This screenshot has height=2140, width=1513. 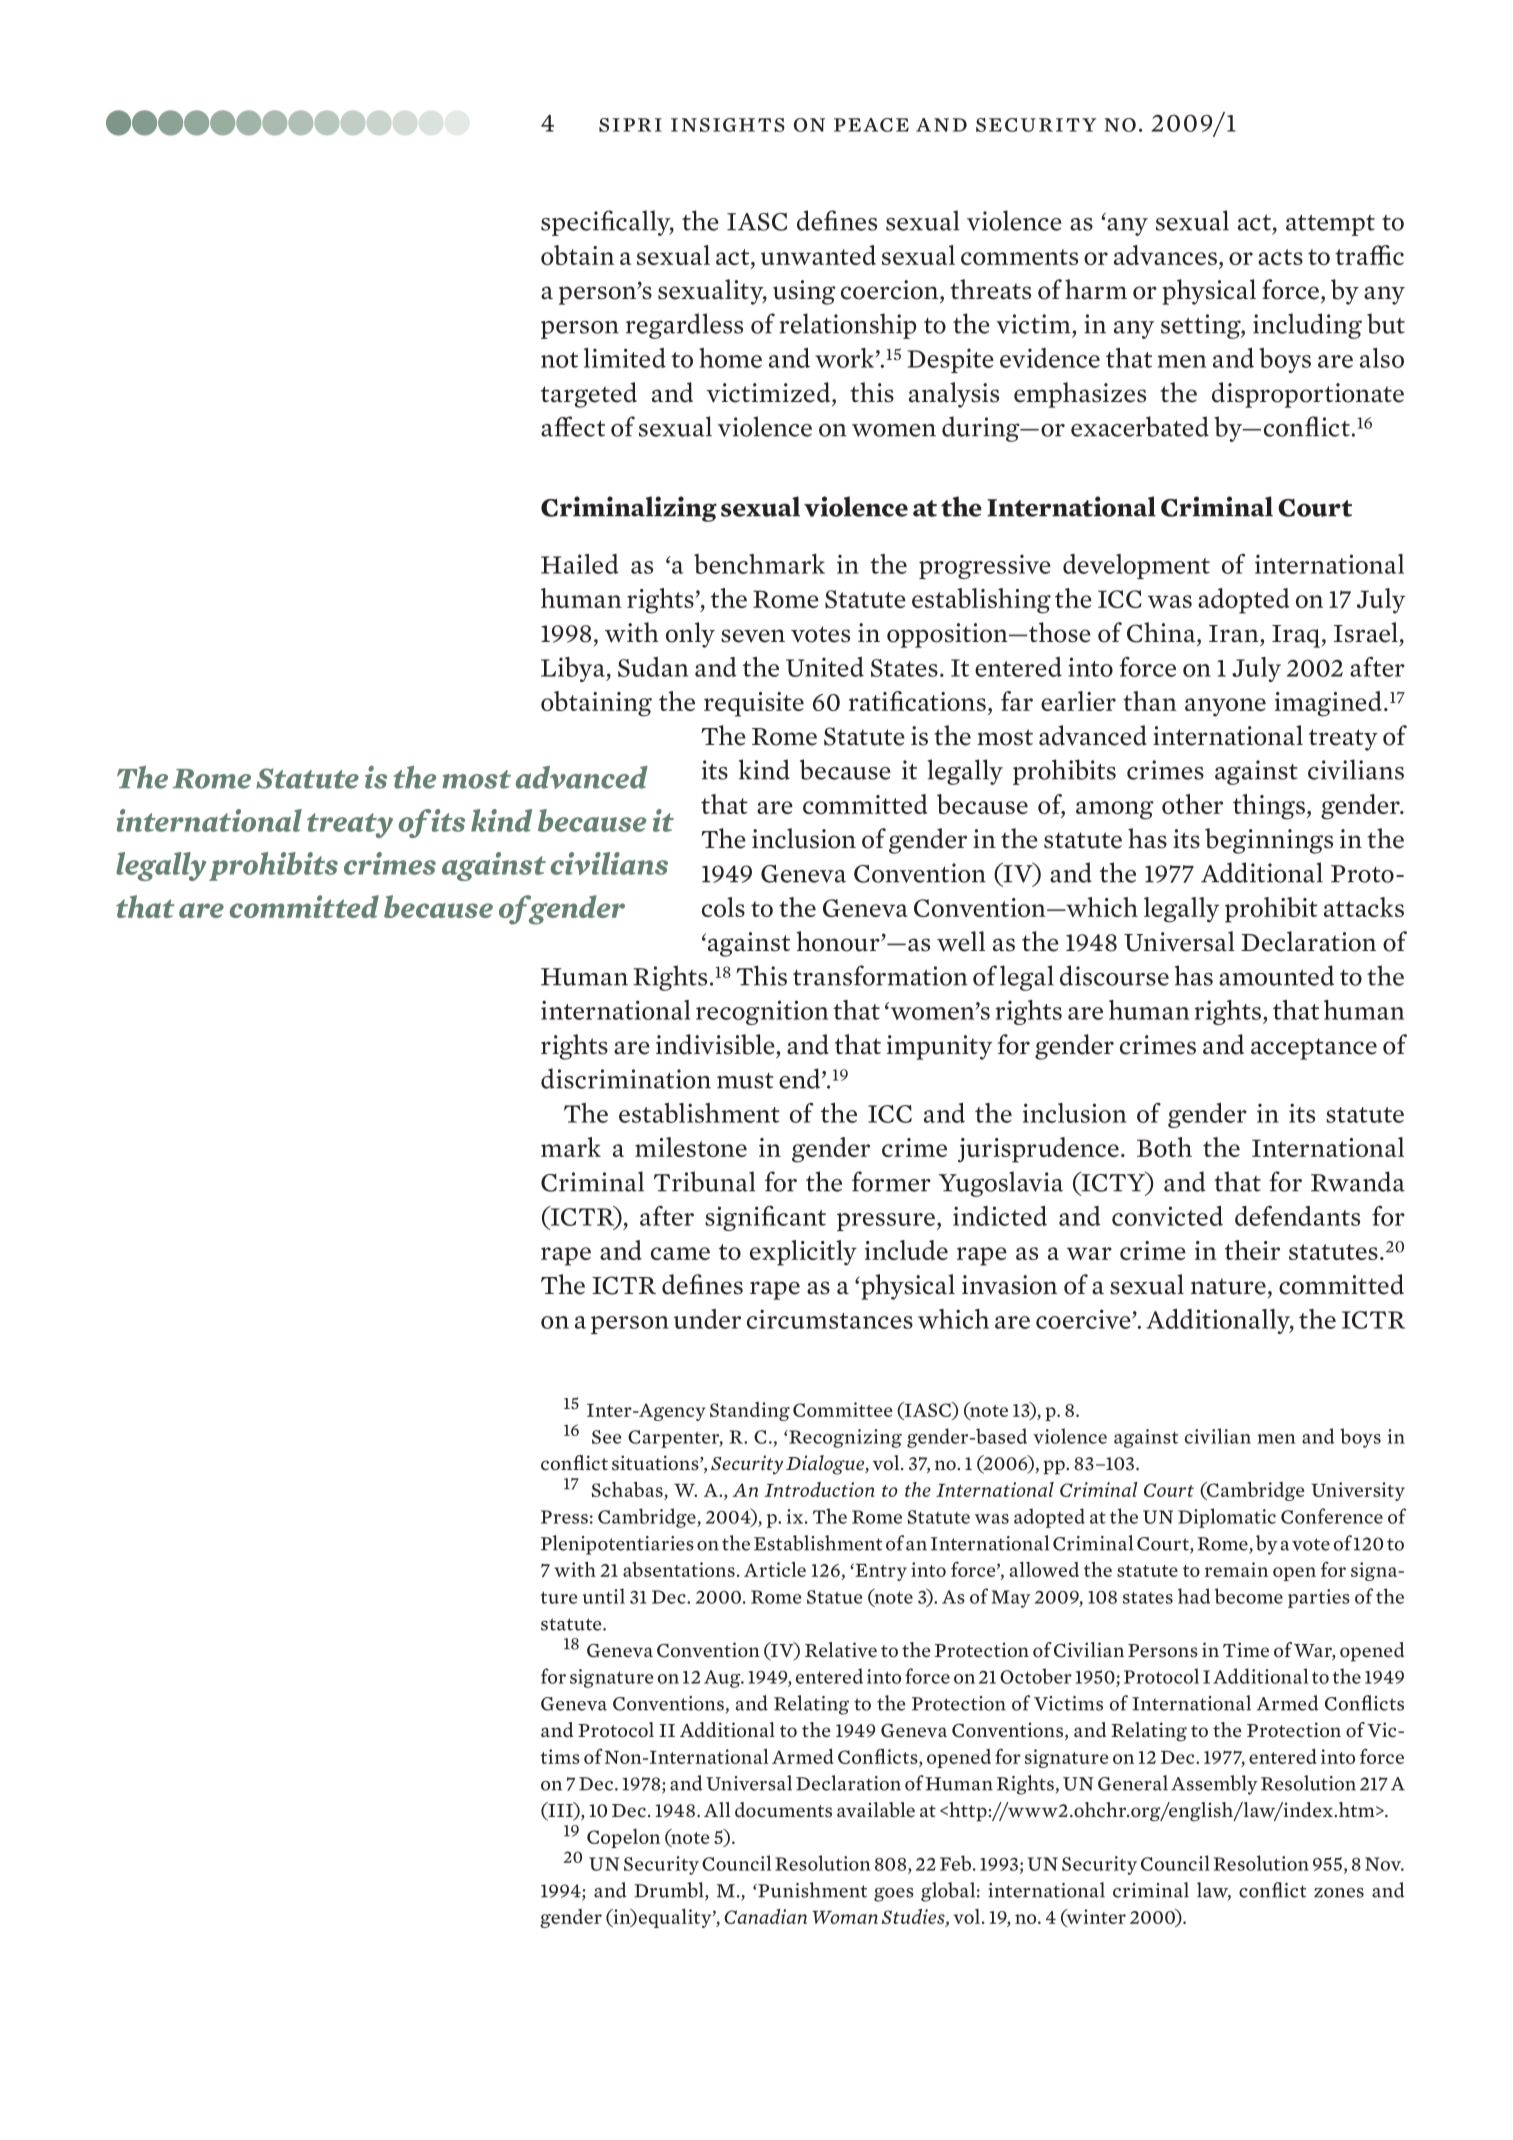 I want to click on came, so click(x=680, y=1253).
